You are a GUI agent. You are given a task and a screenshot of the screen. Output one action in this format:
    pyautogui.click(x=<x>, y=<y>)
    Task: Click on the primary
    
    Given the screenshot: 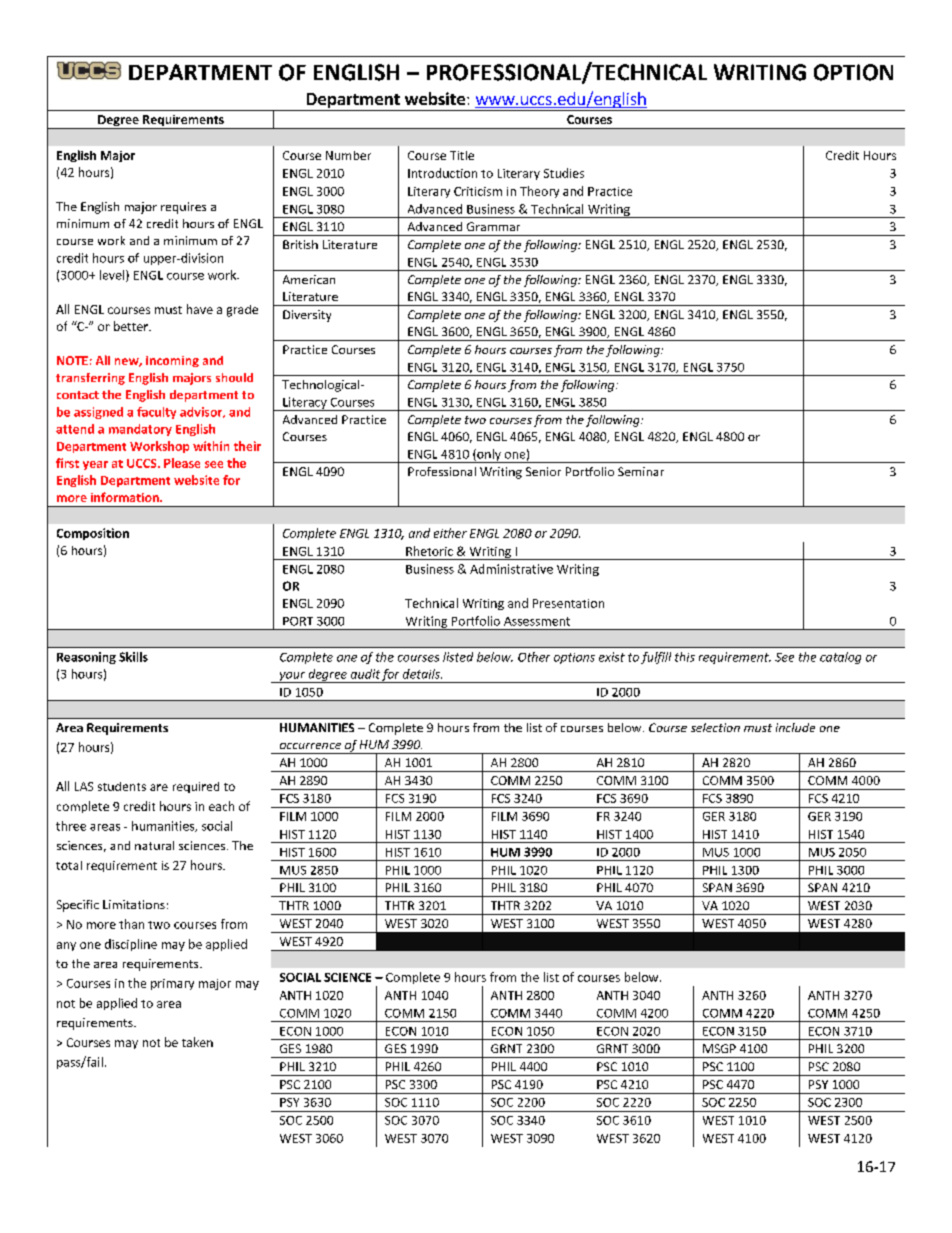 What is the action you would take?
    pyautogui.click(x=172, y=984)
